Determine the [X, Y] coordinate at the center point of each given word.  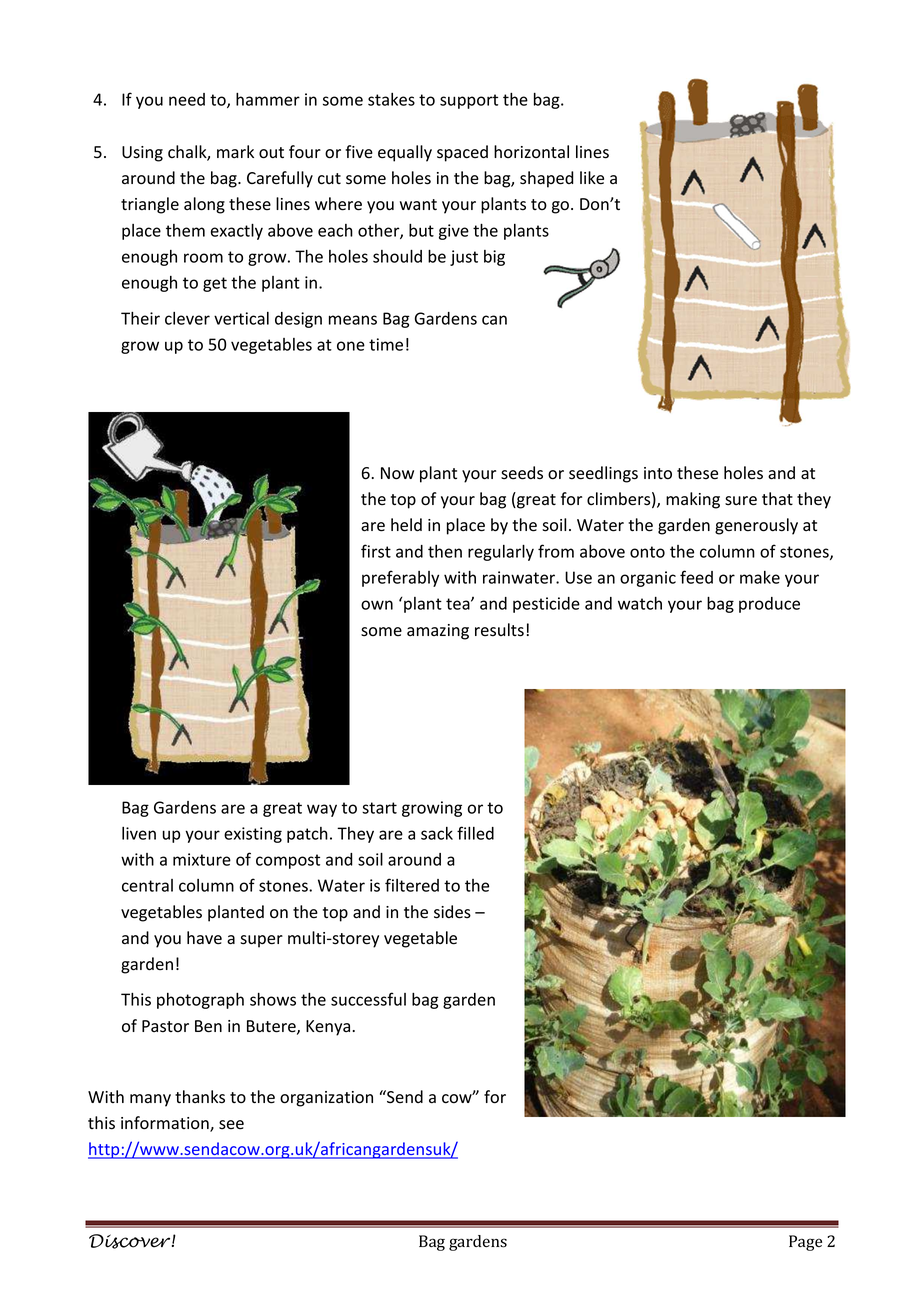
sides [452, 912]
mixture [202, 859]
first [376, 551]
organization [326, 1099]
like [592, 178]
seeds [522, 473]
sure [741, 501]
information [166, 1124]
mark [235, 152]
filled [475, 833]
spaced [462, 153]
